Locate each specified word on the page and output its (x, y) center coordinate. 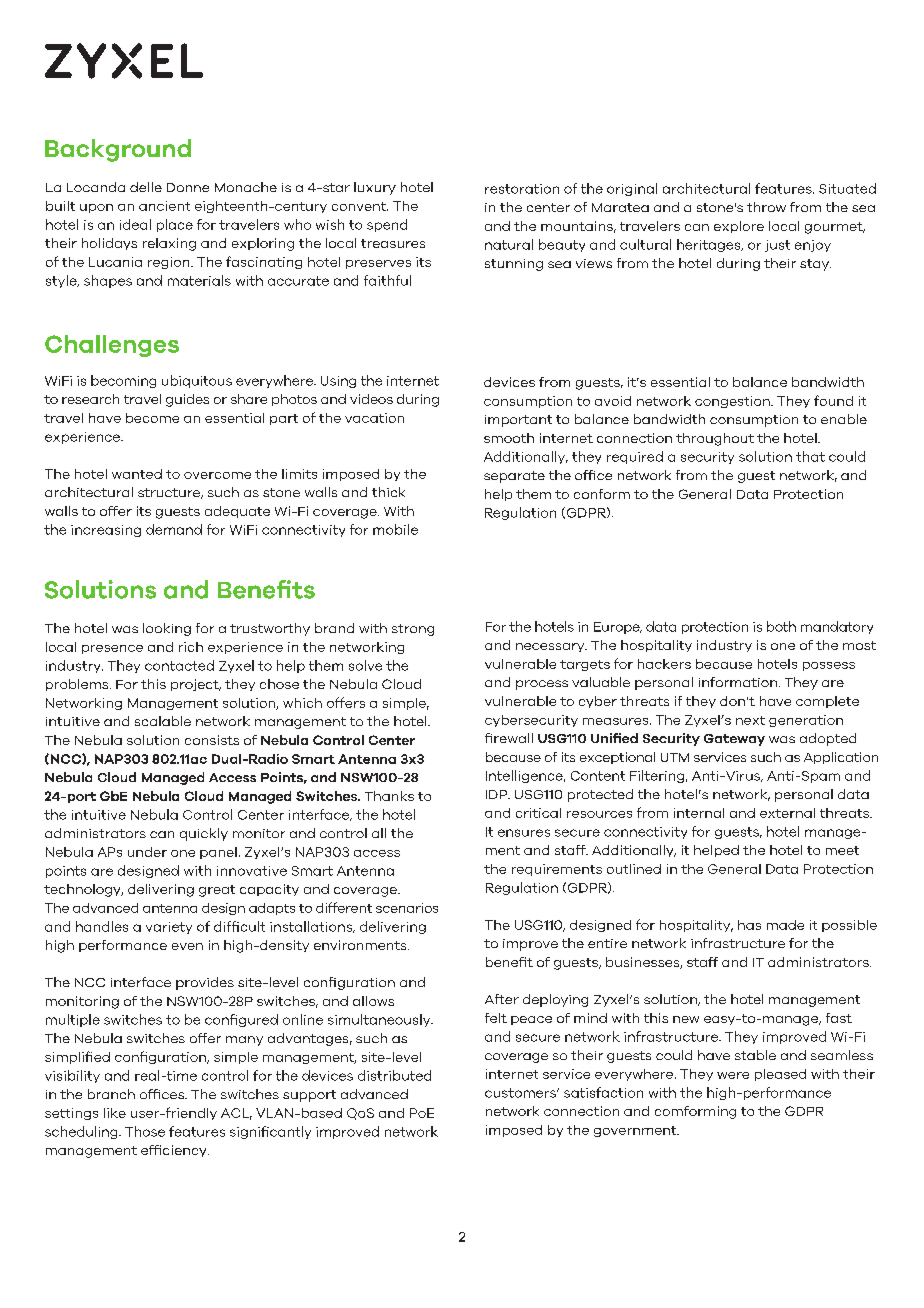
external (787, 813)
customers (521, 1093)
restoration (522, 189)
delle (146, 187)
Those (145, 1131)
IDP (497, 794)
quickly (204, 834)
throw (766, 207)
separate (514, 477)
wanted (137, 474)
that (810, 456)
